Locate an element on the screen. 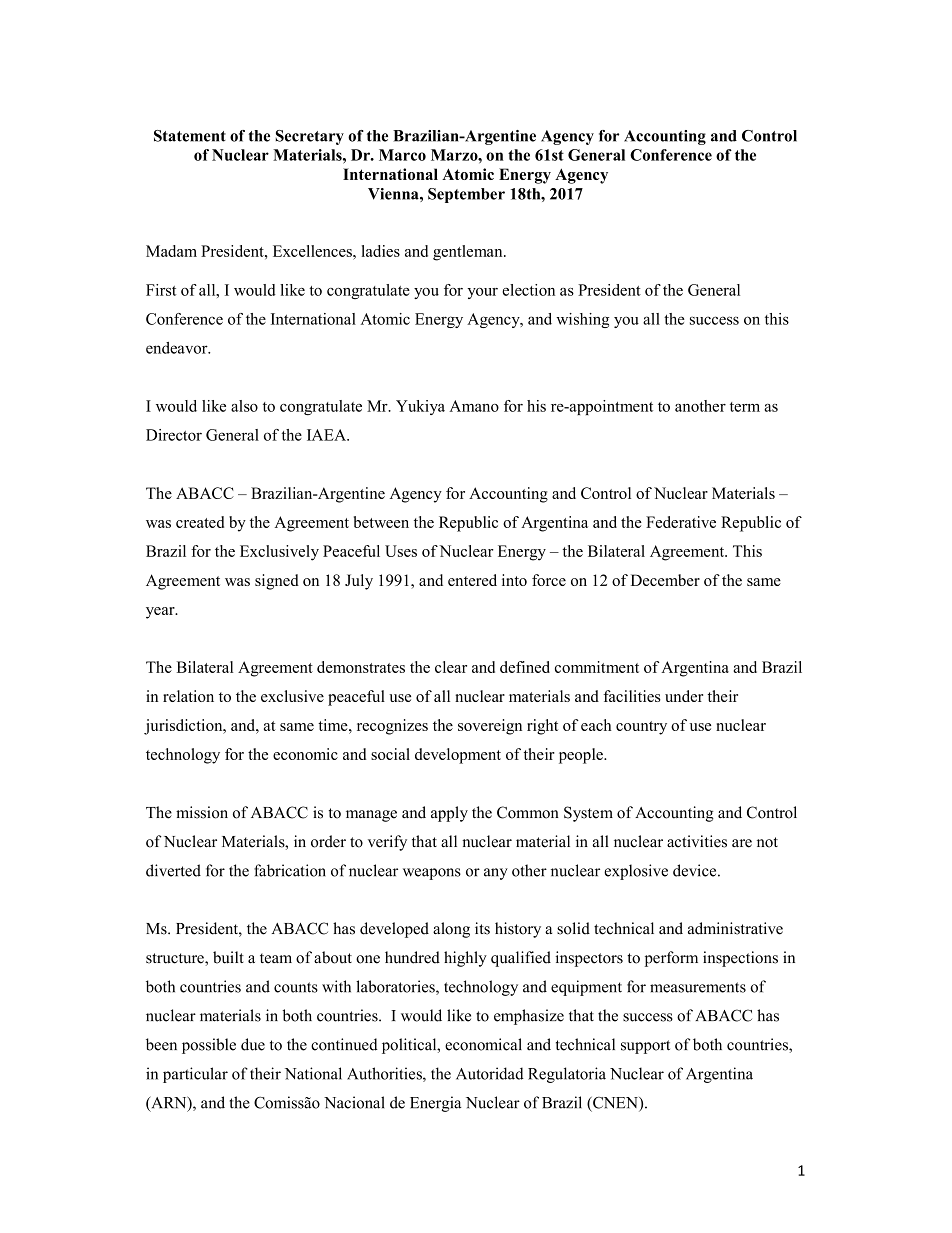 Image resolution: width=952 pixels, height=1233 pixels. signed is located at coordinates (277, 582).
